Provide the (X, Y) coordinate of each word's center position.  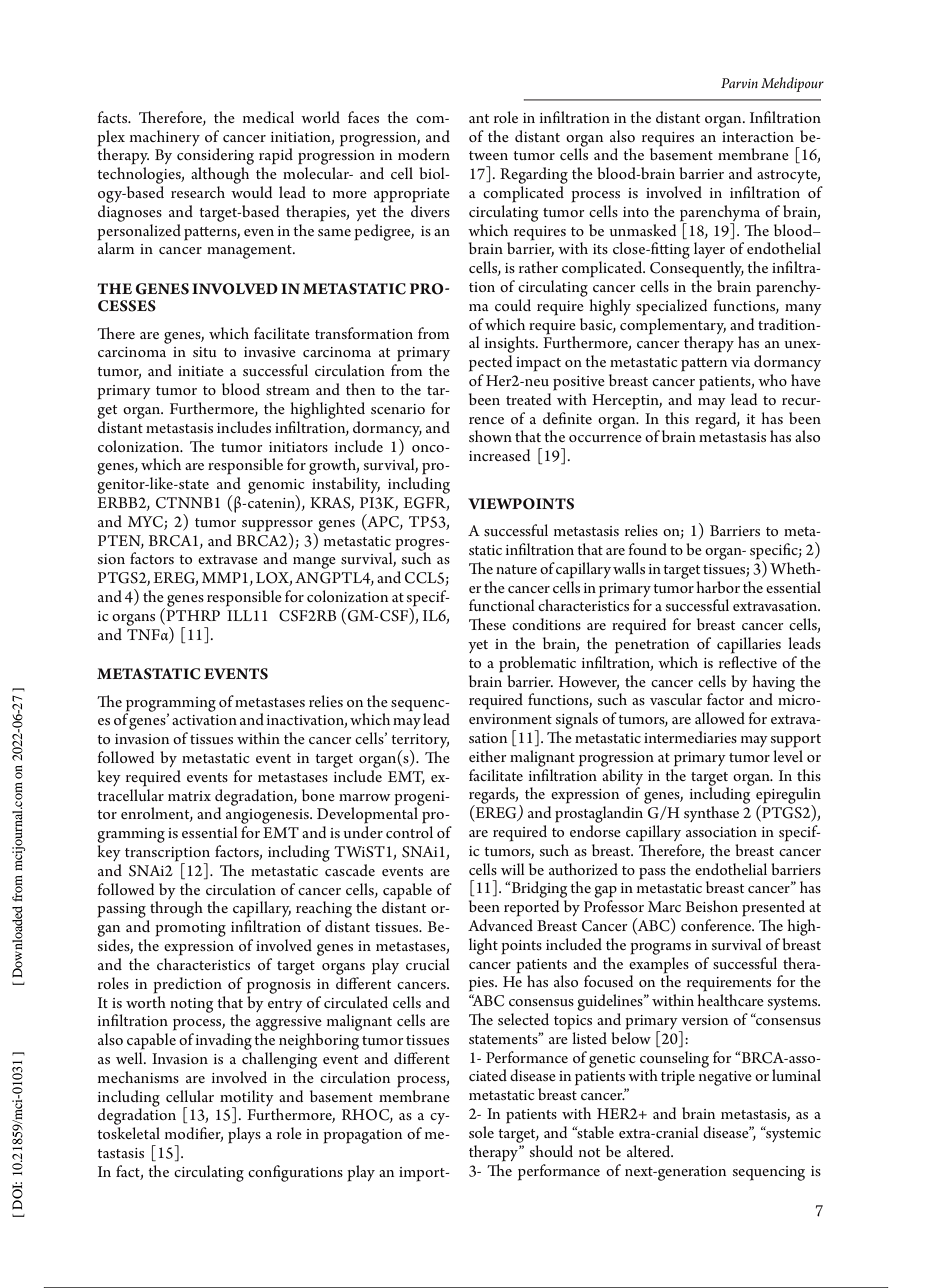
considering (215, 156)
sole (481, 1132)
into (636, 212)
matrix (189, 796)
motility (247, 1099)
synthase (711, 814)
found (648, 549)
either (488, 756)
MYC (145, 522)
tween (488, 155)
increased (499, 455)
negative (725, 1078)
